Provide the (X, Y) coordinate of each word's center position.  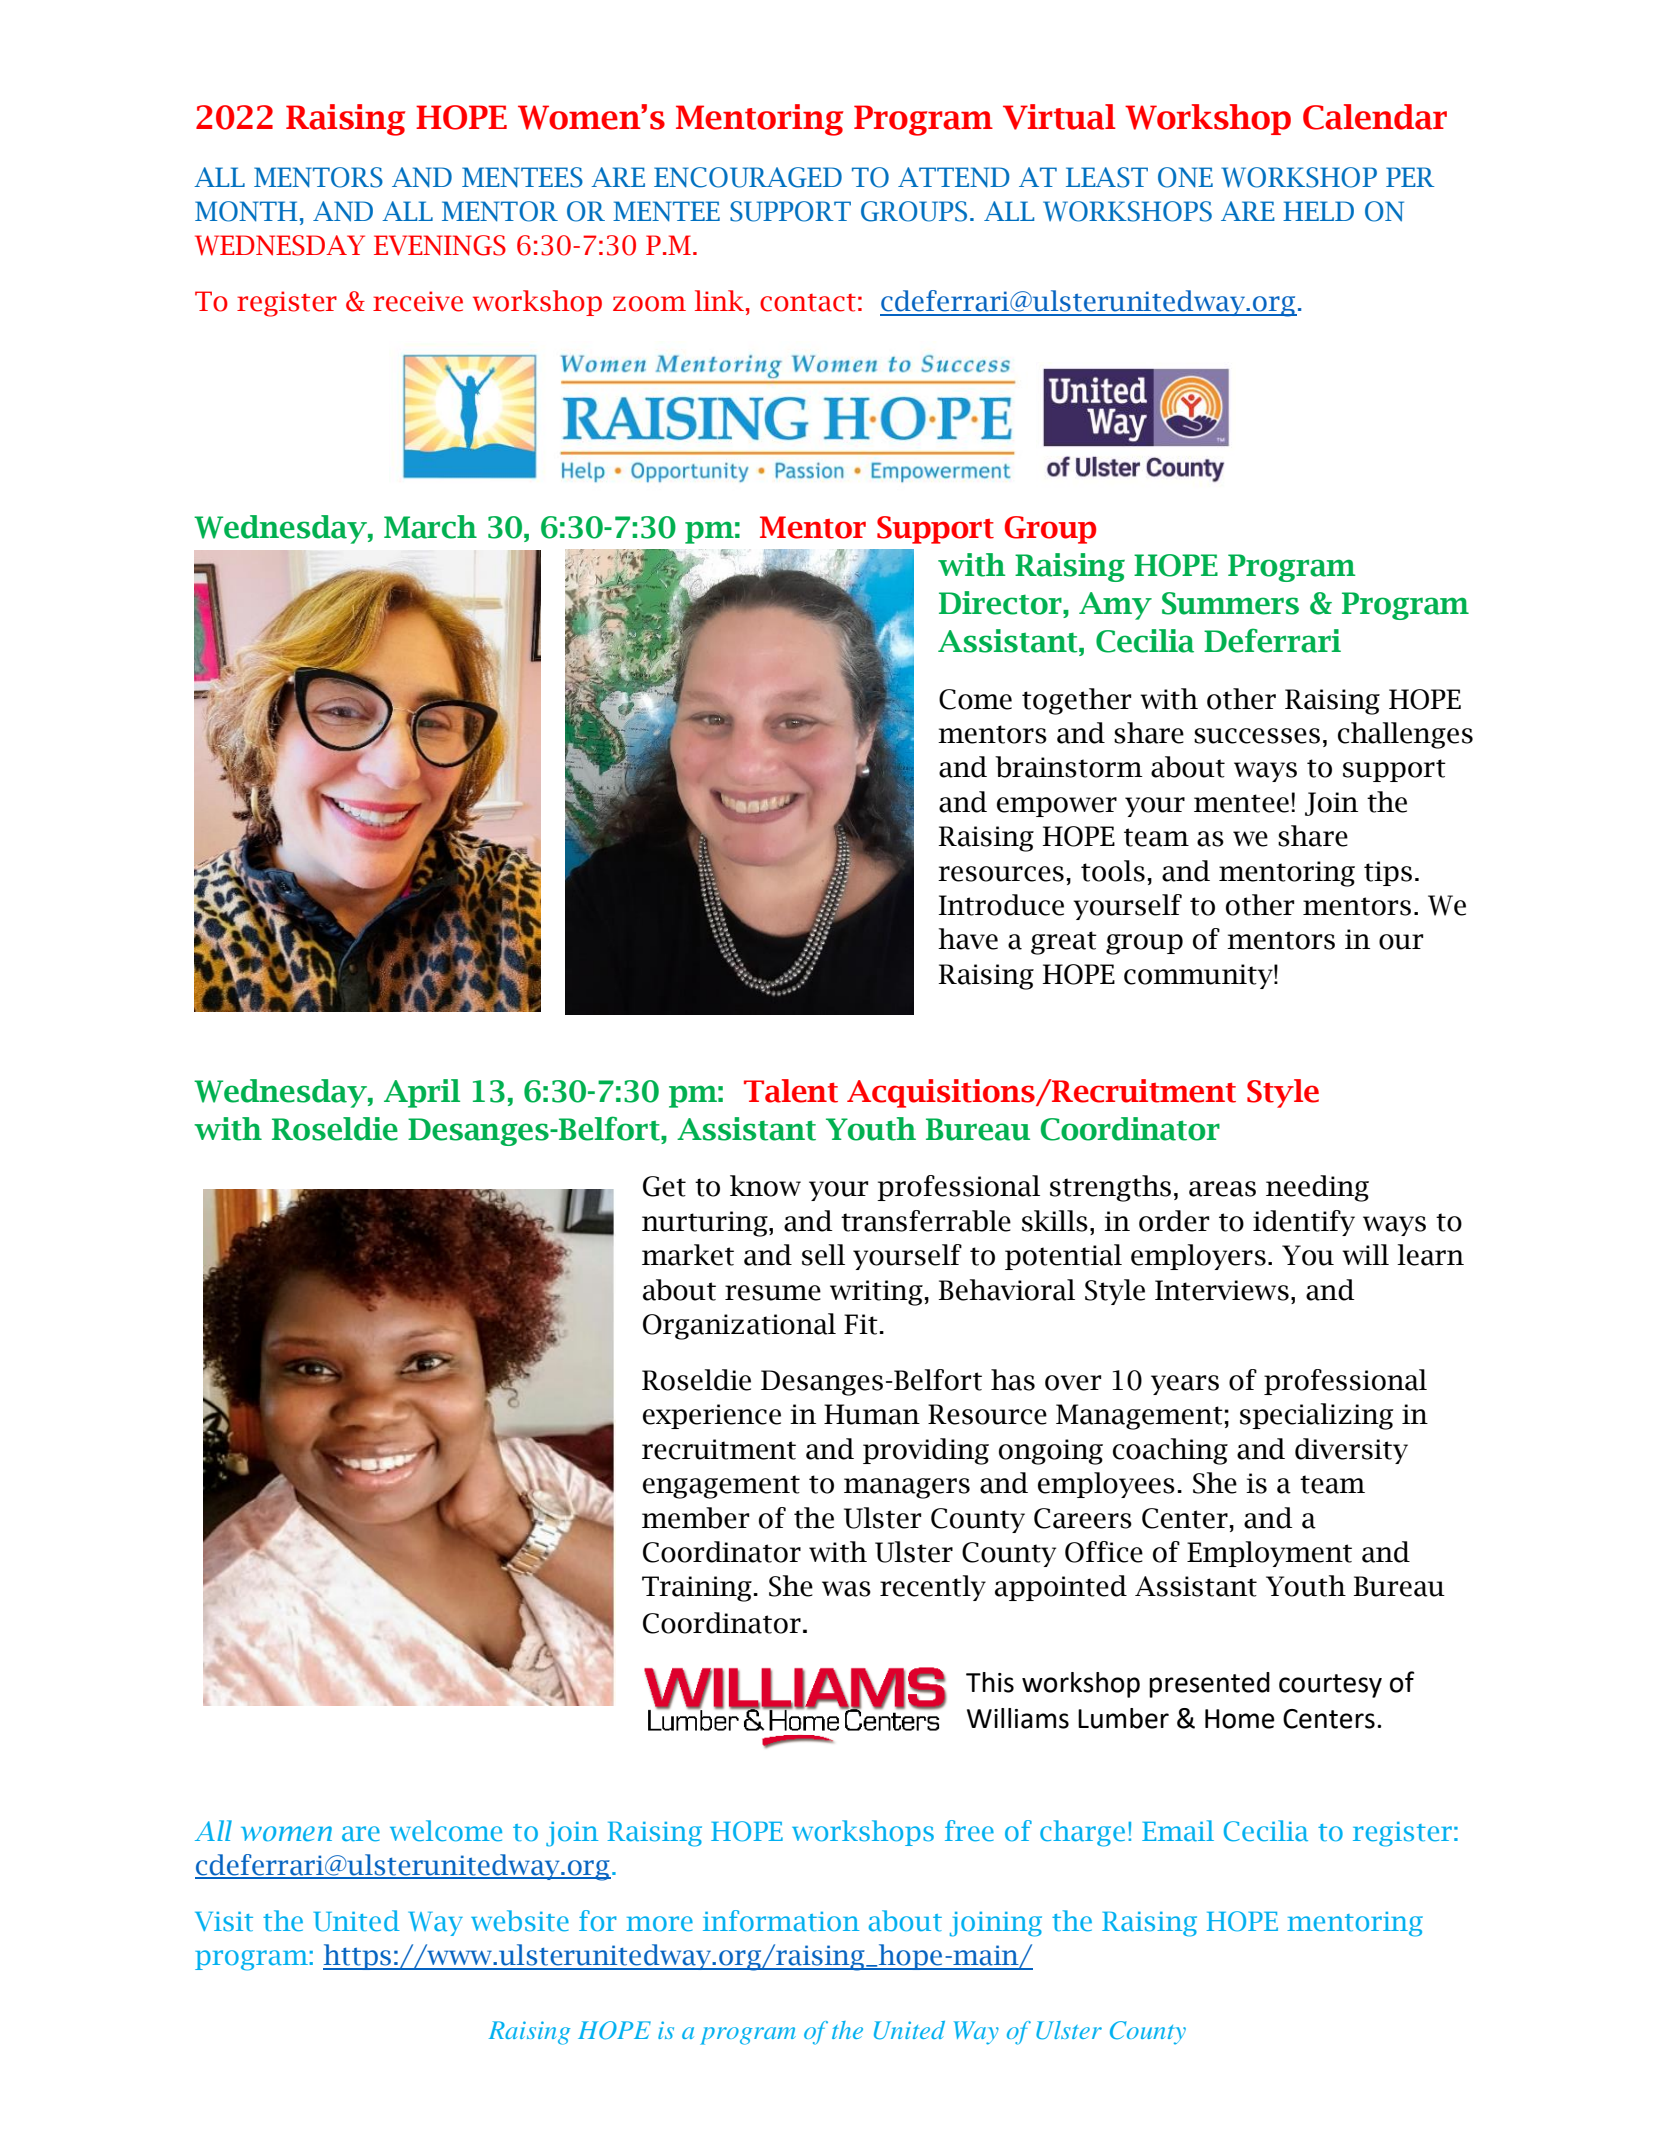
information (781, 1921)
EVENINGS (440, 245)
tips (1388, 873)
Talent (791, 1091)
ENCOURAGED (748, 177)
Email (1178, 1831)
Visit (224, 1922)
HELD (1318, 211)
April (422, 1093)
